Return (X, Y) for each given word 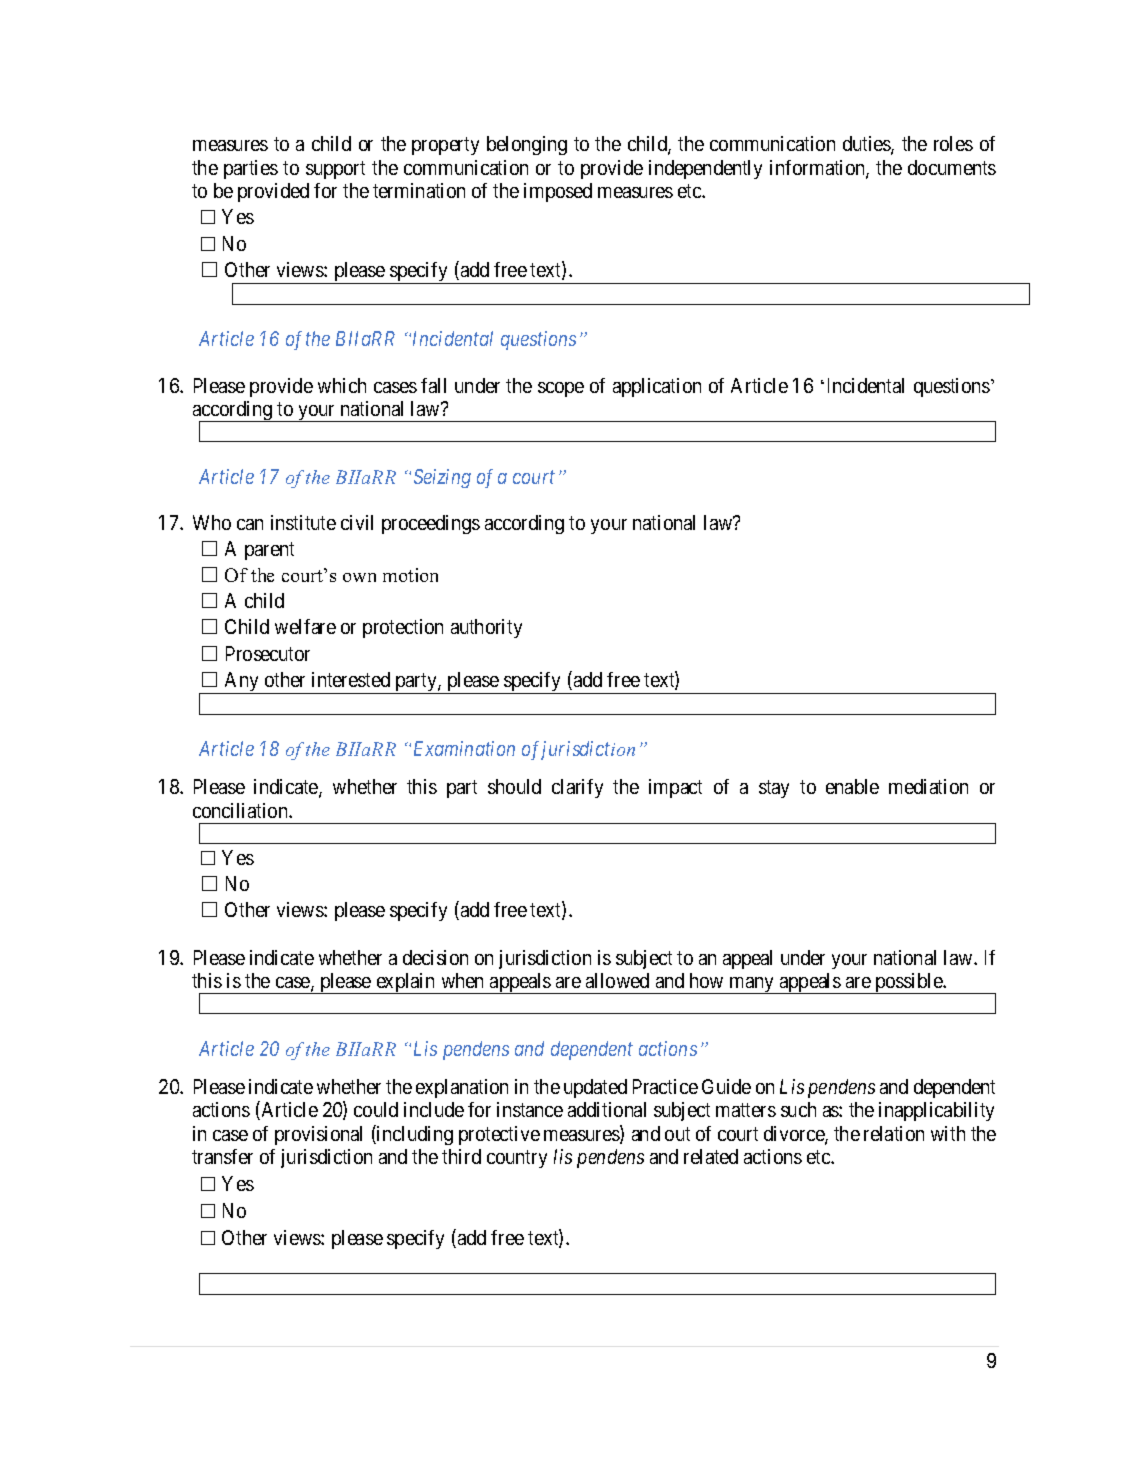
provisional (318, 1135)
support (335, 170)
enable (852, 786)
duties (867, 145)
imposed (558, 192)
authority (486, 628)
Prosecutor (268, 653)
